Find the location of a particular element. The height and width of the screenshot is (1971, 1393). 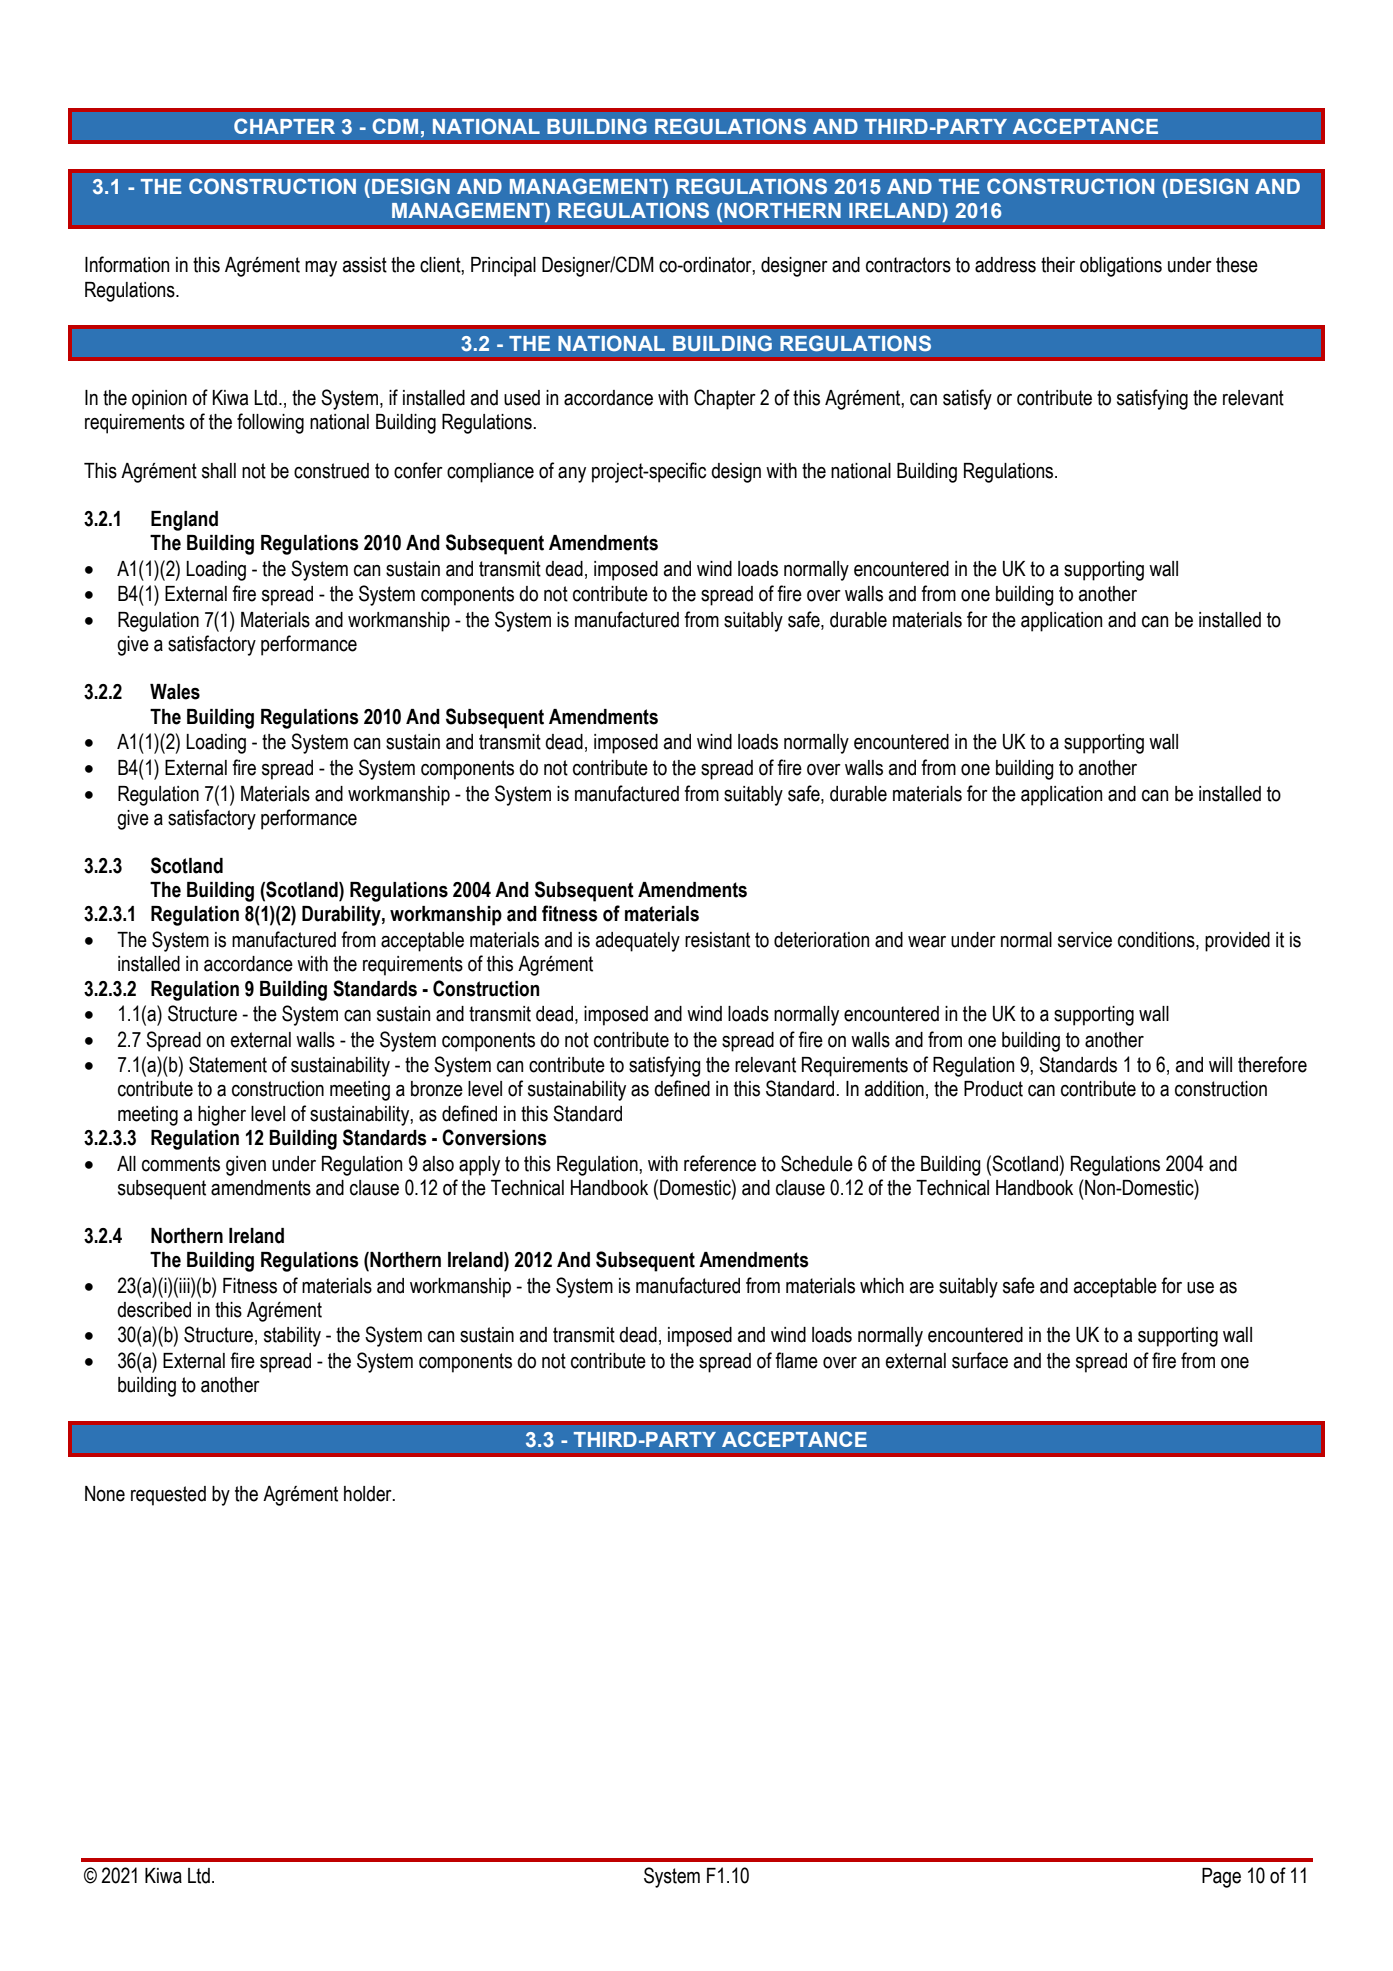

Principal is located at coordinates (503, 267).
